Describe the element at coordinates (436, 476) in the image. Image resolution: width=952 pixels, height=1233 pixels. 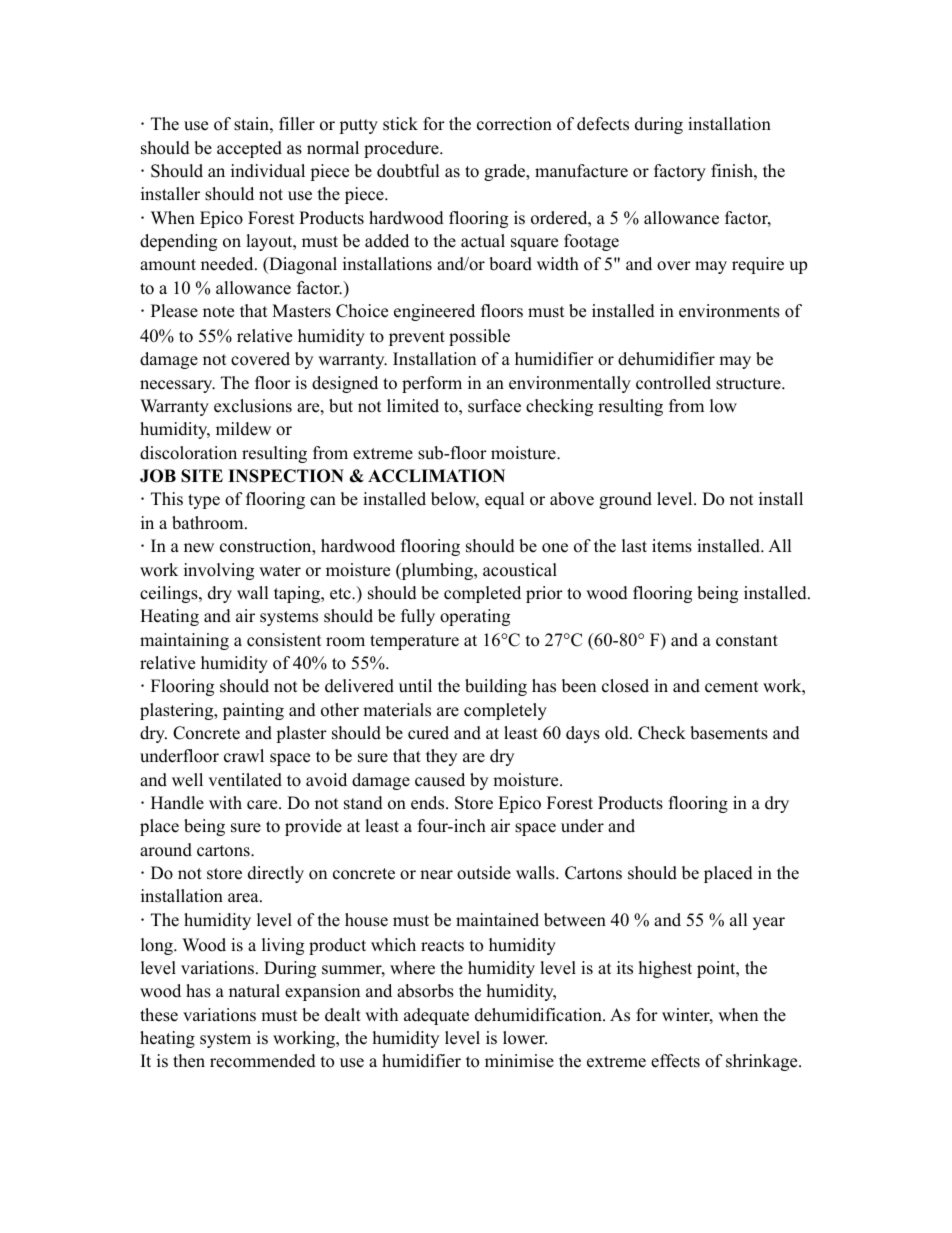
I see `ACCLIMATION` at that location.
